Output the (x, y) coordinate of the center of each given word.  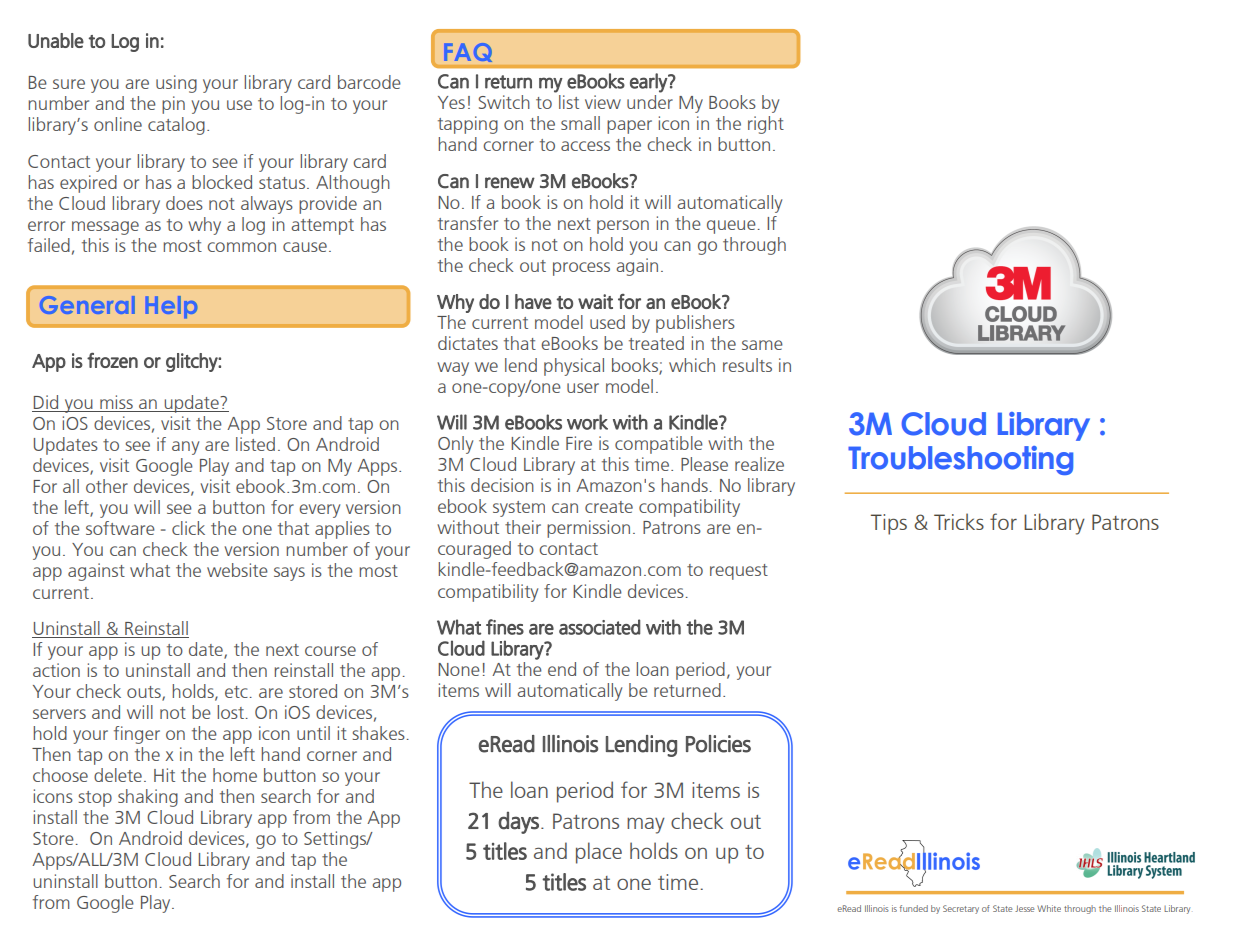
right (766, 125)
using (176, 84)
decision (502, 485)
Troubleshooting (960, 460)
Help (172, 307)
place (599, 853)
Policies (718, 744)
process (581, 269)
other (107, 486)
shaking (148, 798)
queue (731, 227)
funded (914, 908)
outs (145, 693)
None (459, 669)
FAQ (469, 53)
